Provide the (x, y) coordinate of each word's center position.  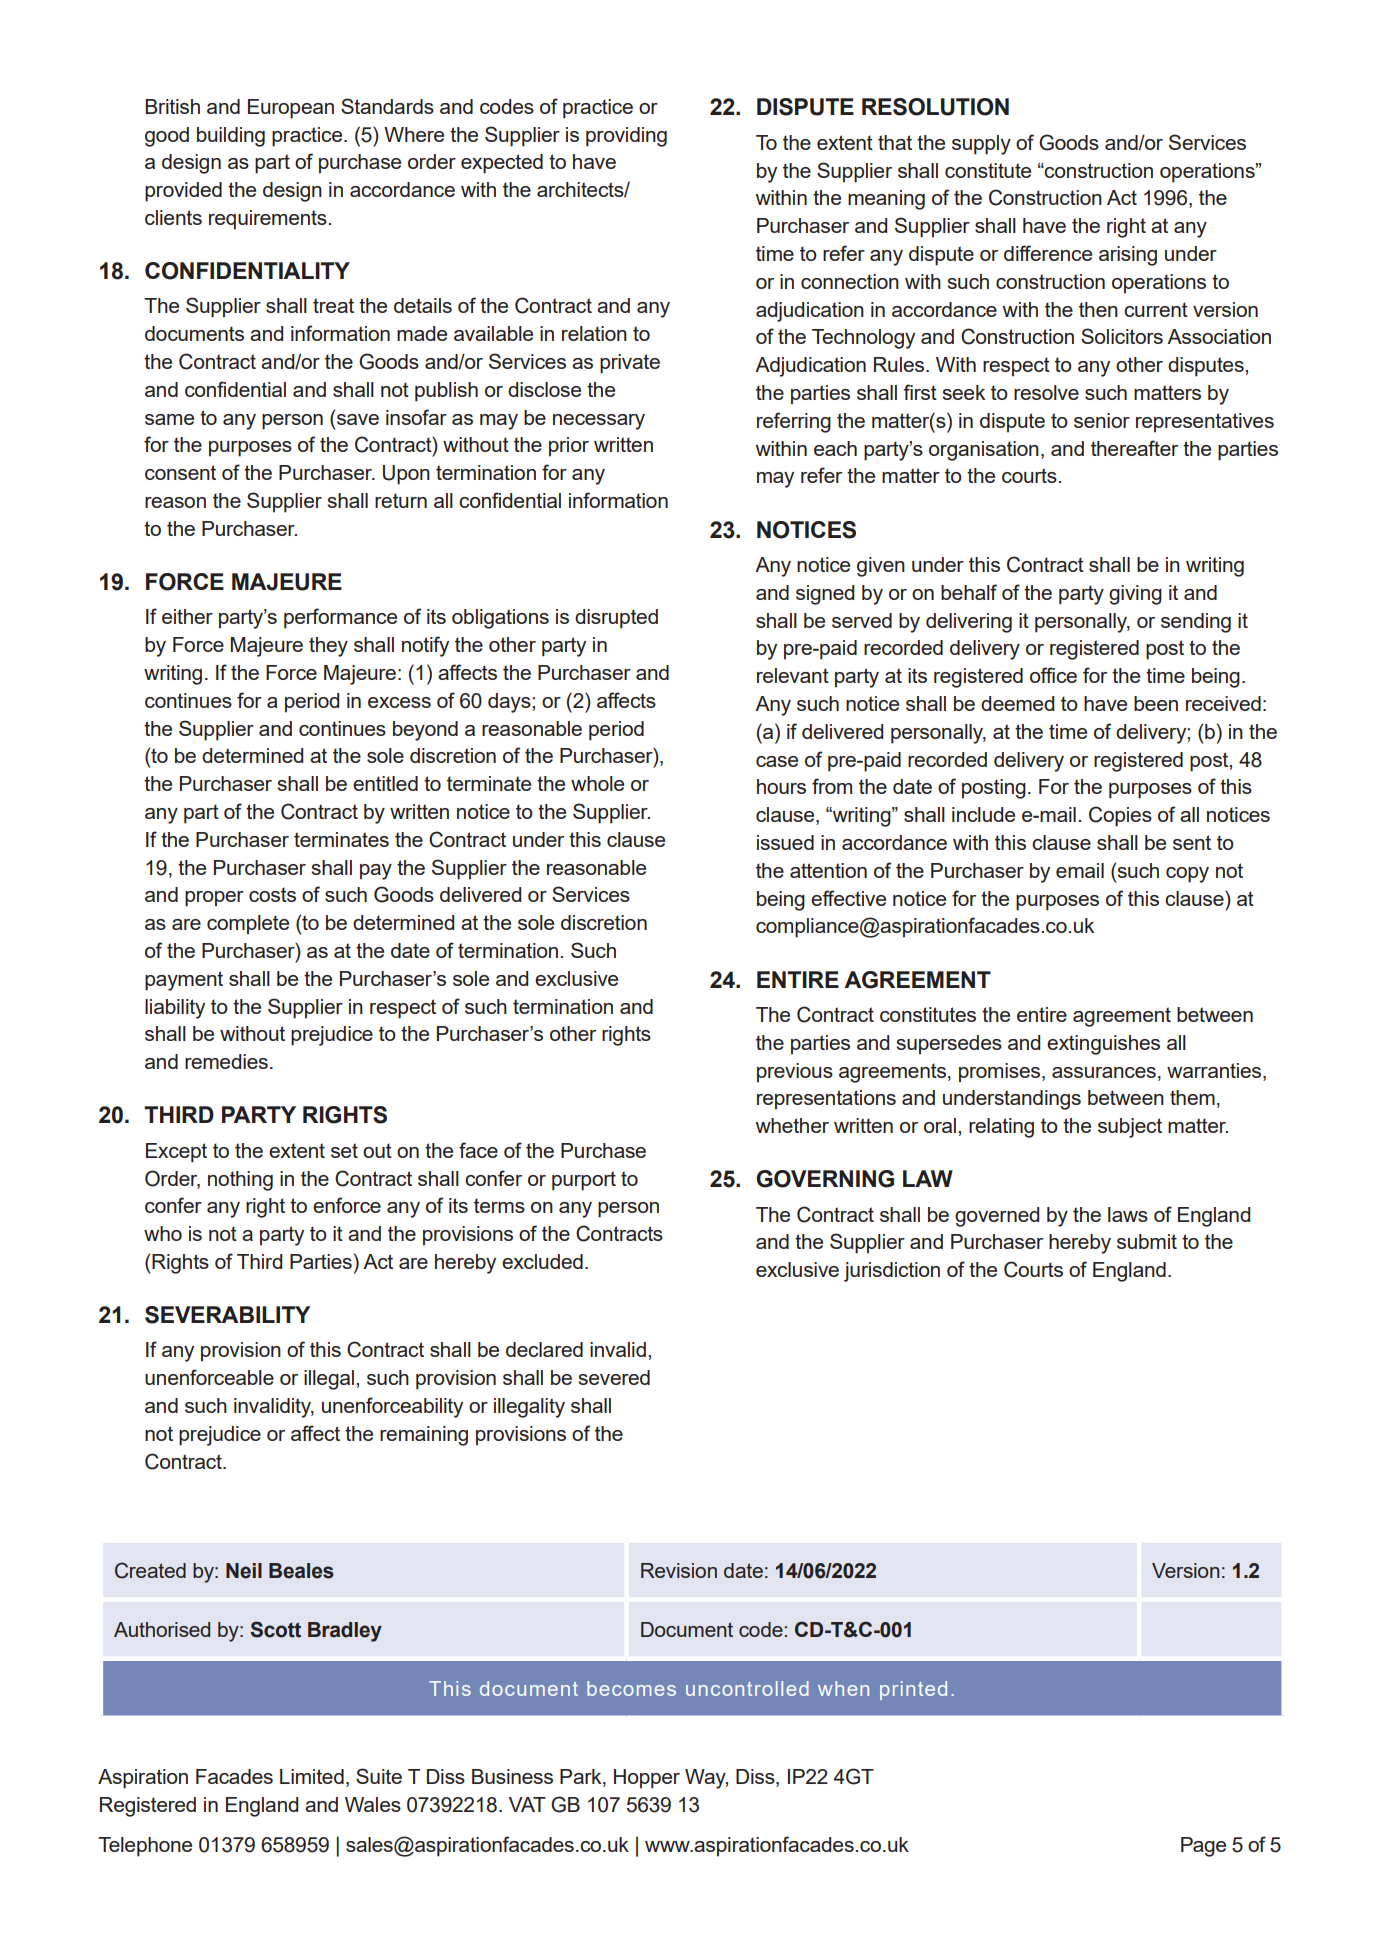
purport (584, 1181)
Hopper (647, 1779)
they (328, 647)
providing (626, 137)
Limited (312, 1776)
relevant (793, 675)
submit (1147, 1241)
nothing (240, 1181)
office (1053, 675)
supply (981, 145)
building (231, 137)
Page (1203, 1847)
